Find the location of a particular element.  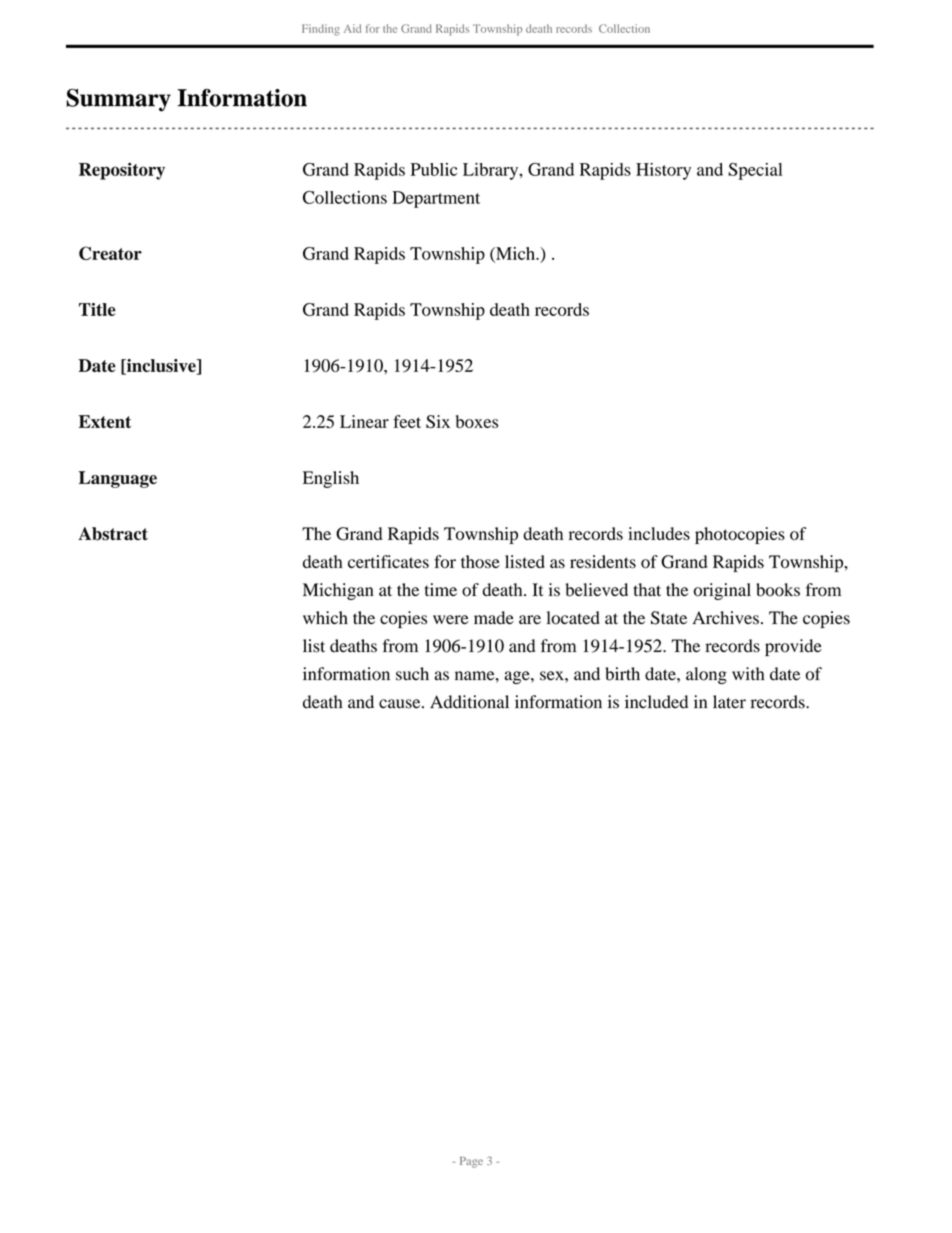

Summary is located at coordinates (118, 100).
